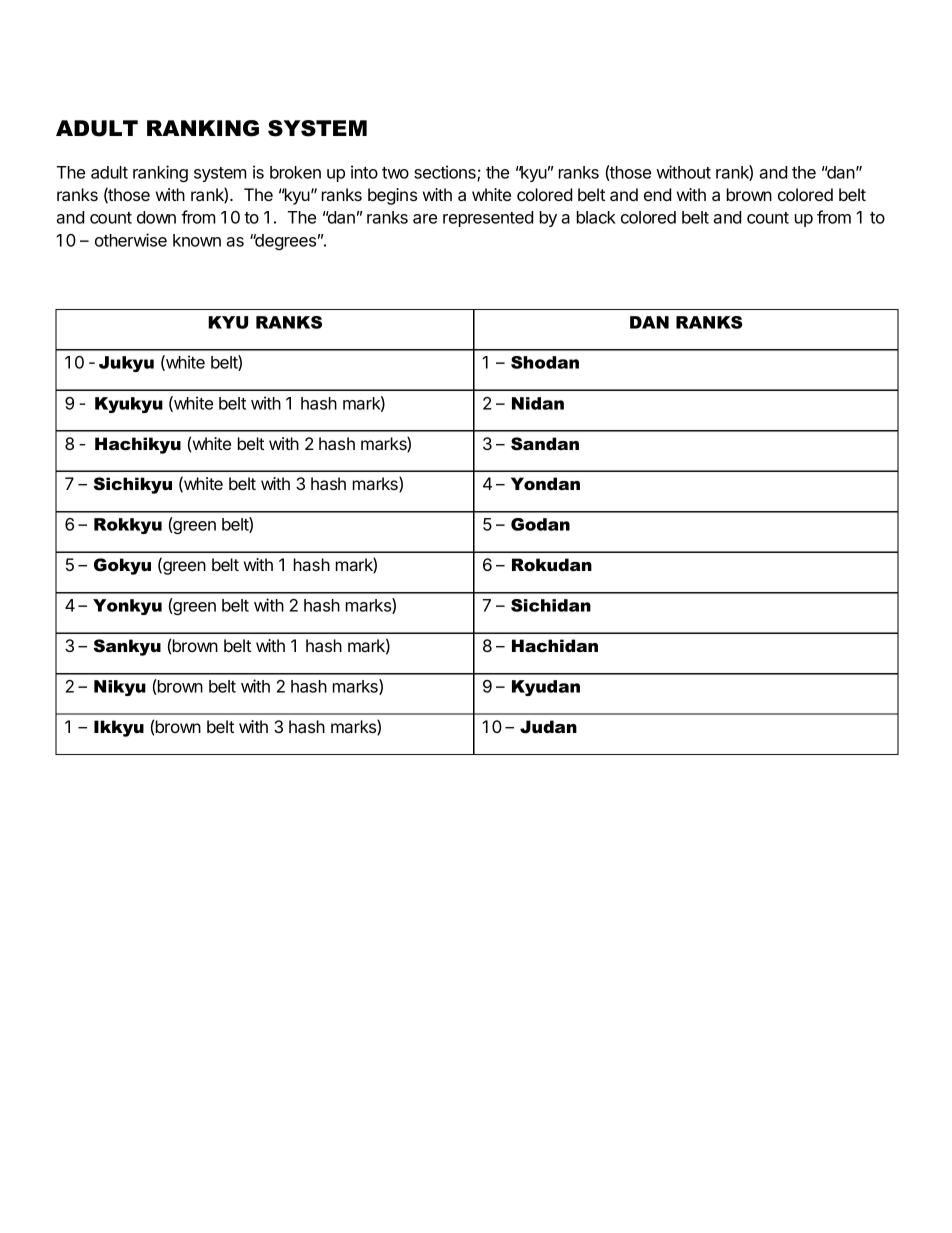 This screenshot has height=1233, width=952. I want to click on represented, so click(488, 219).
